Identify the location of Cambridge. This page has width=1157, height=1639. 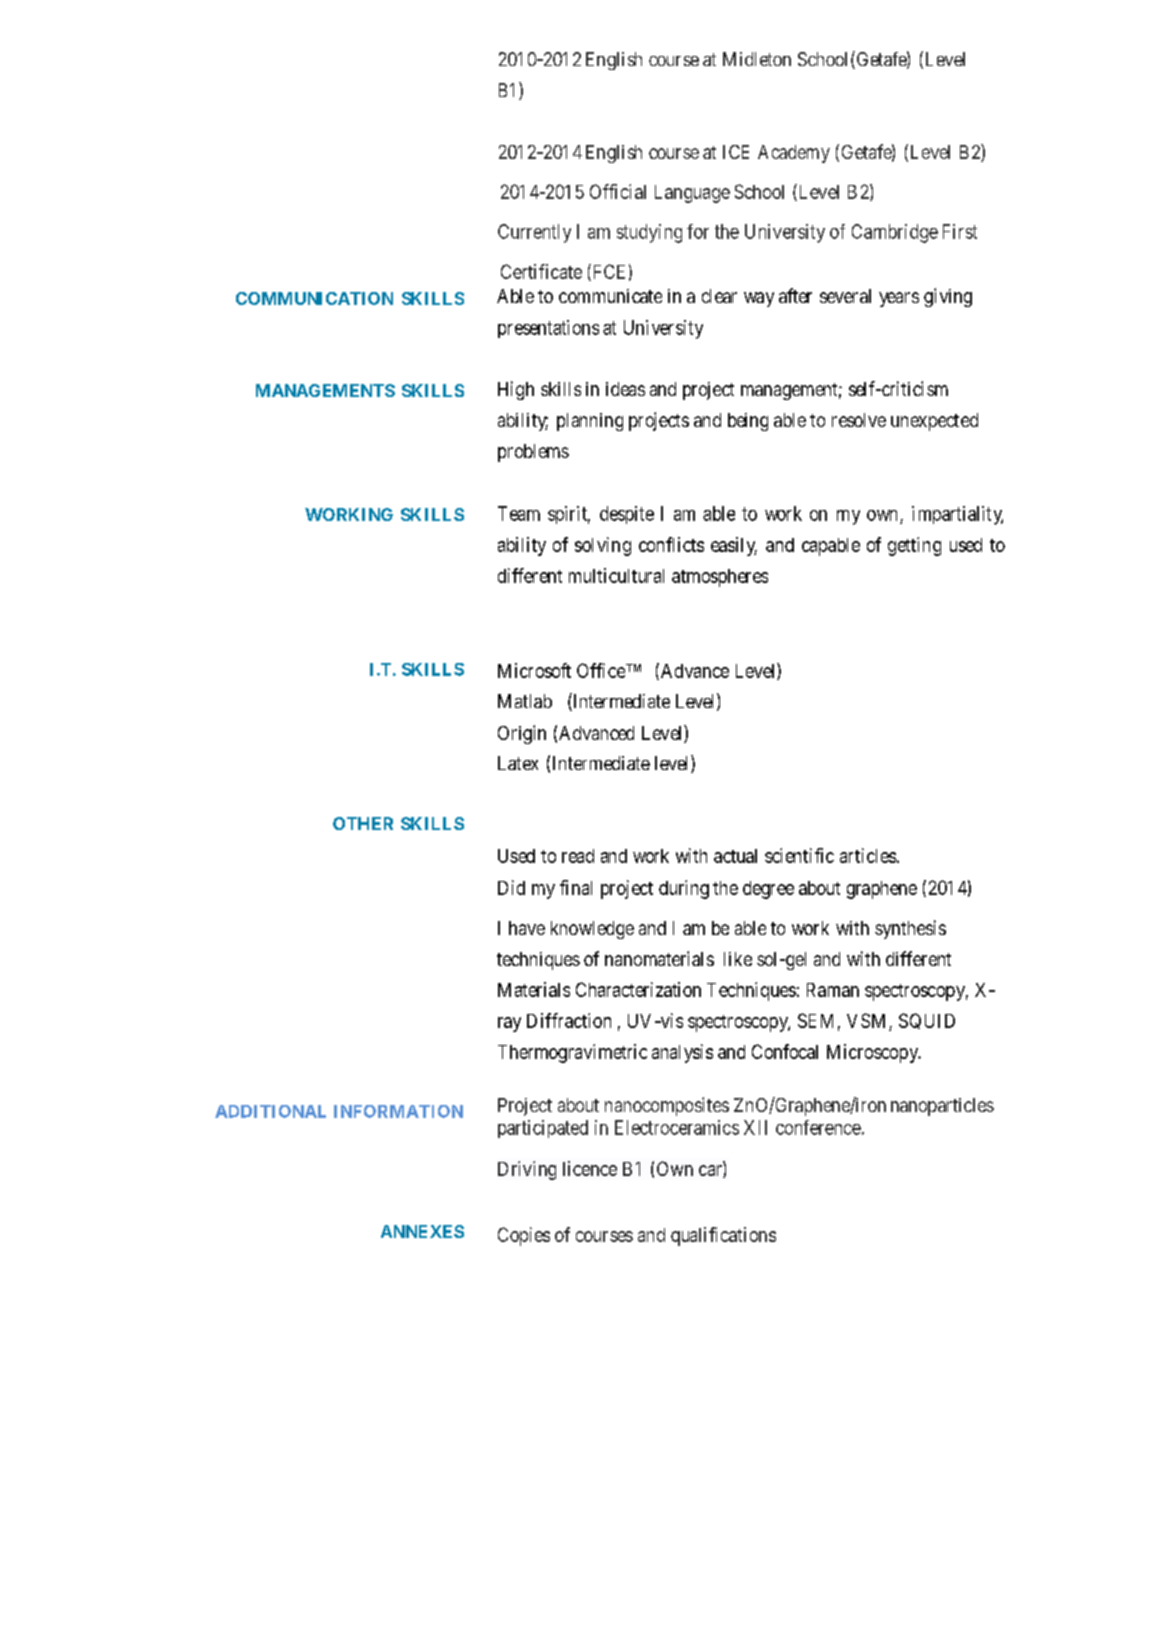
(895, 233).
